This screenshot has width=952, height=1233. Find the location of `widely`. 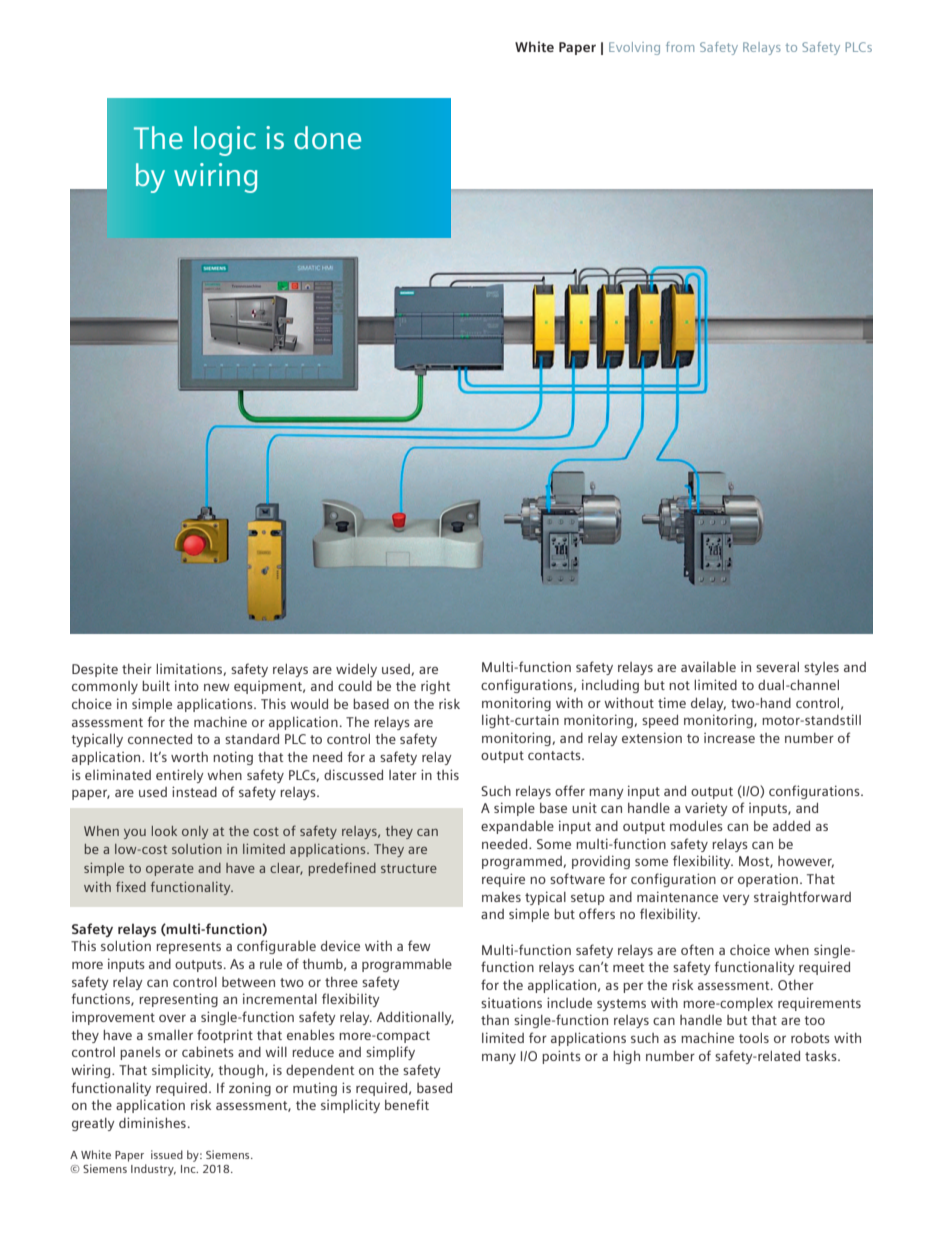

widely is located at coordinates (356, 670).
